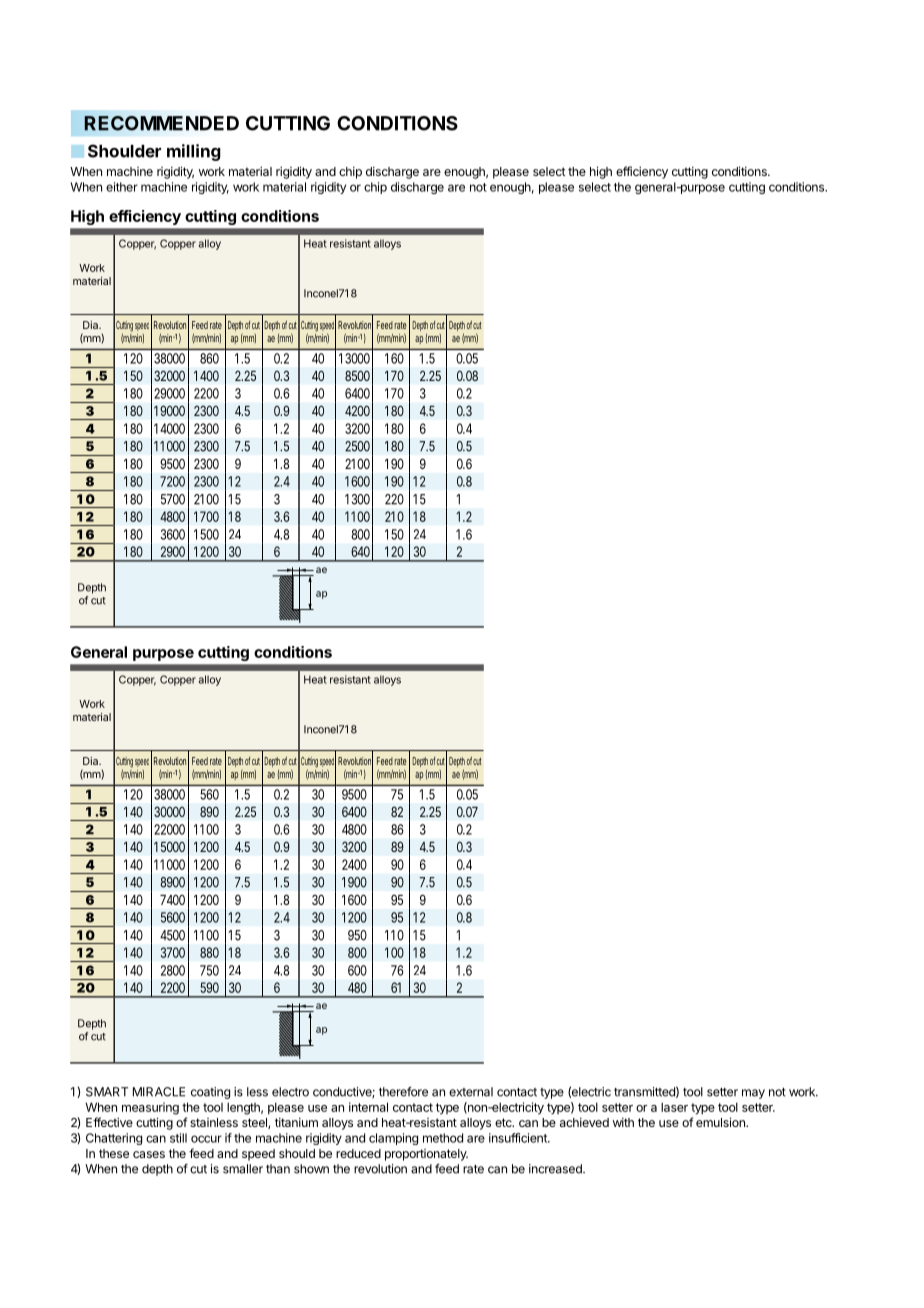 The width and height of the page is (924, 1308). What do you see at coordinates (753, 1094) in the page?
I see `may` at bounding box center [753, 1094].
